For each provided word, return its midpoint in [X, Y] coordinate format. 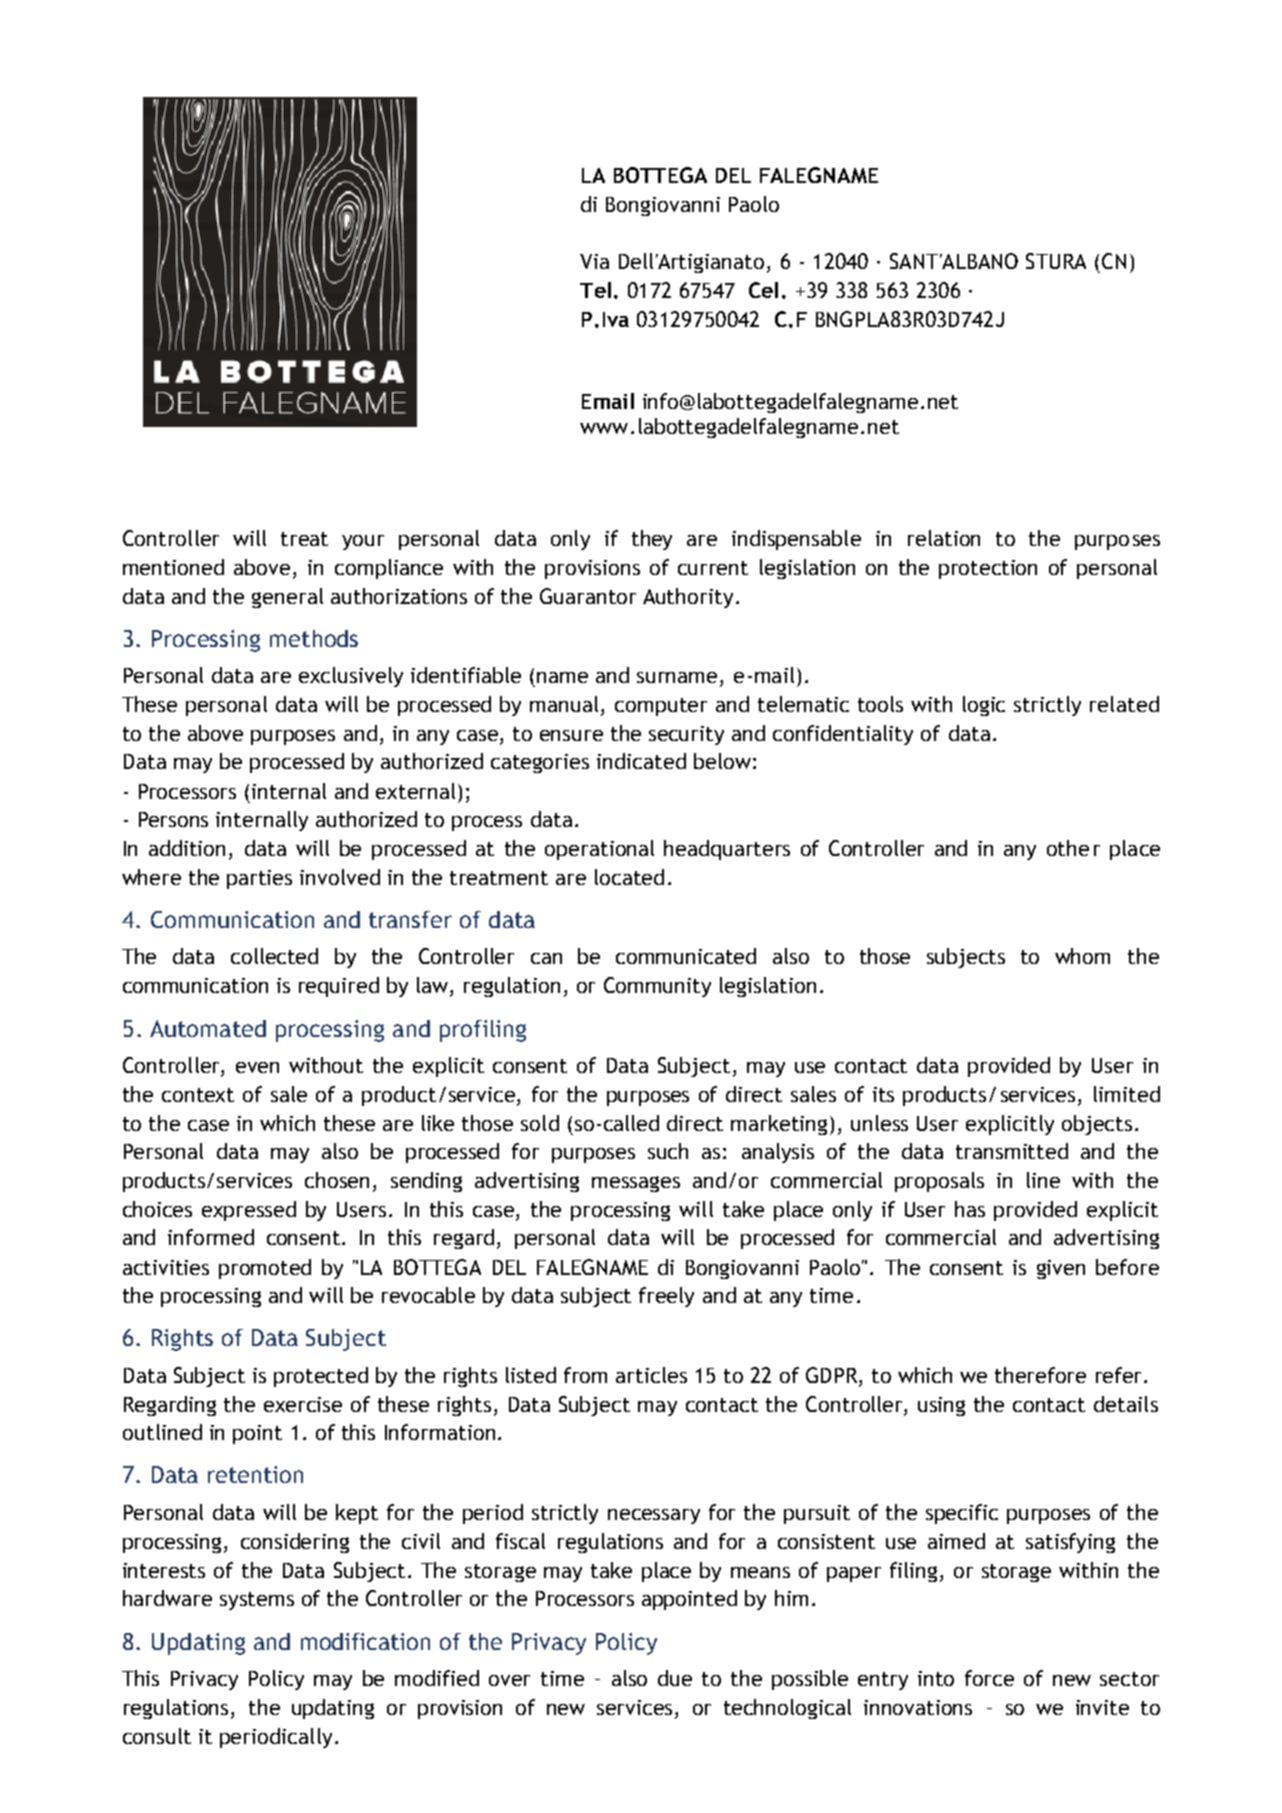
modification [365, 1641]
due [675, 1678]
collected [274, 956]
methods [314, 638]
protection [988, 569]
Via [594, 261]
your [363, 542]
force [989, 1678]
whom [1082, 956]
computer [661, 707]
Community [657, 987]
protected [321, 1377]
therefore [1040, 1375]
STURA [1056, 261]
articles [651, 1375]
